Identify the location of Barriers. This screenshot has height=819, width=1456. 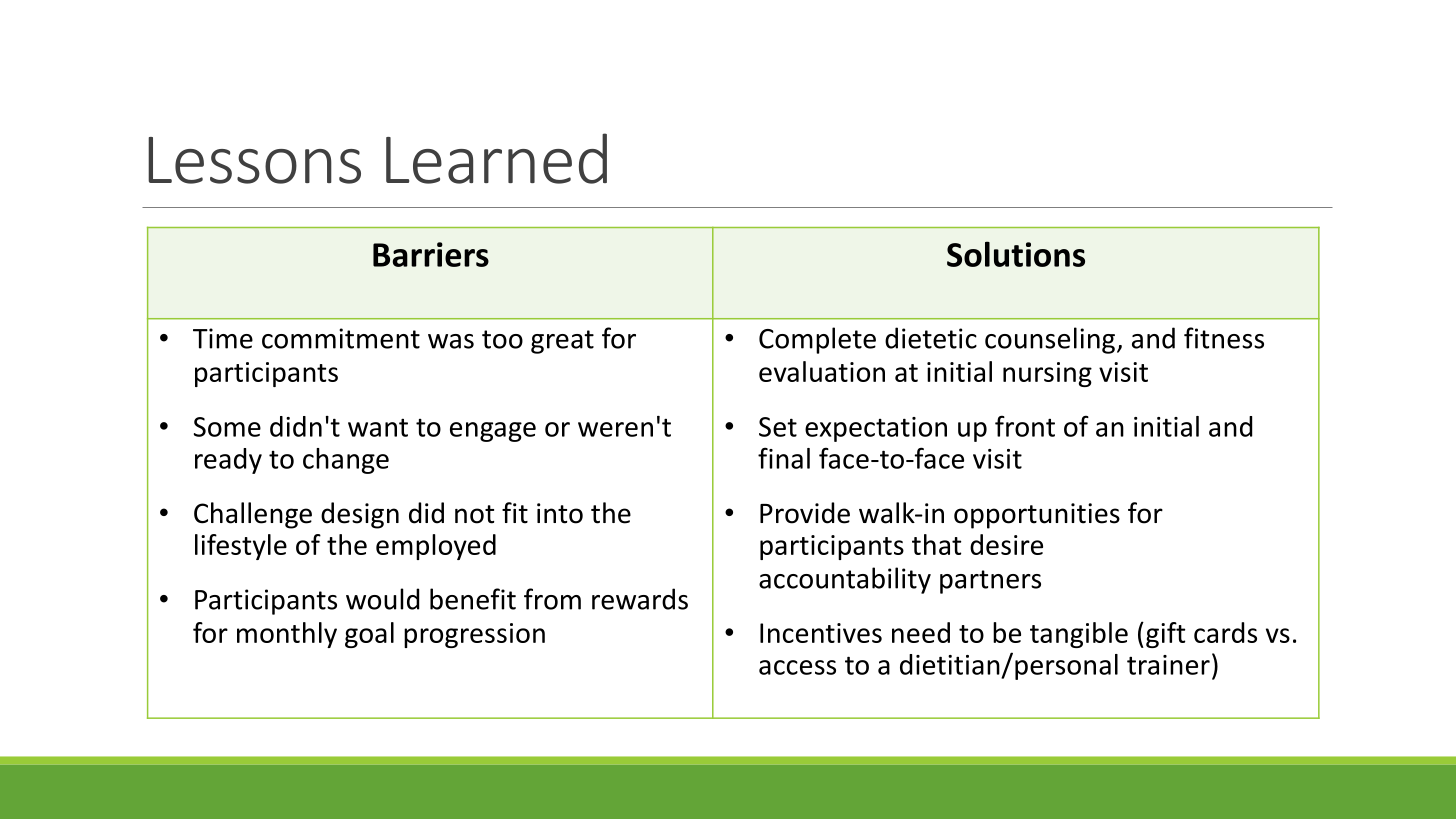
(431, 254).
